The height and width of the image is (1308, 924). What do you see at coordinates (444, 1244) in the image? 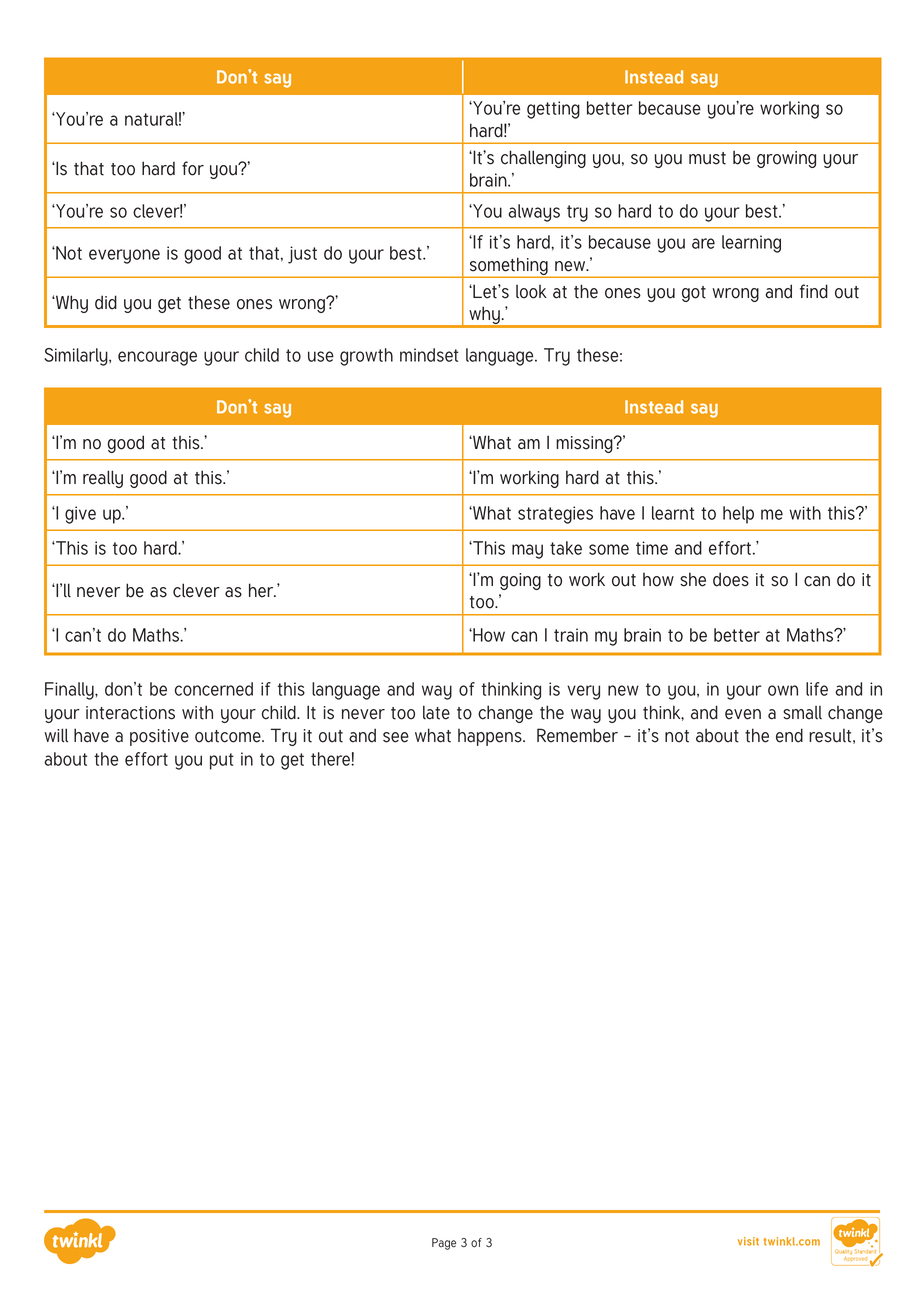
I see `Page` at bounding box center [444, 1244].
